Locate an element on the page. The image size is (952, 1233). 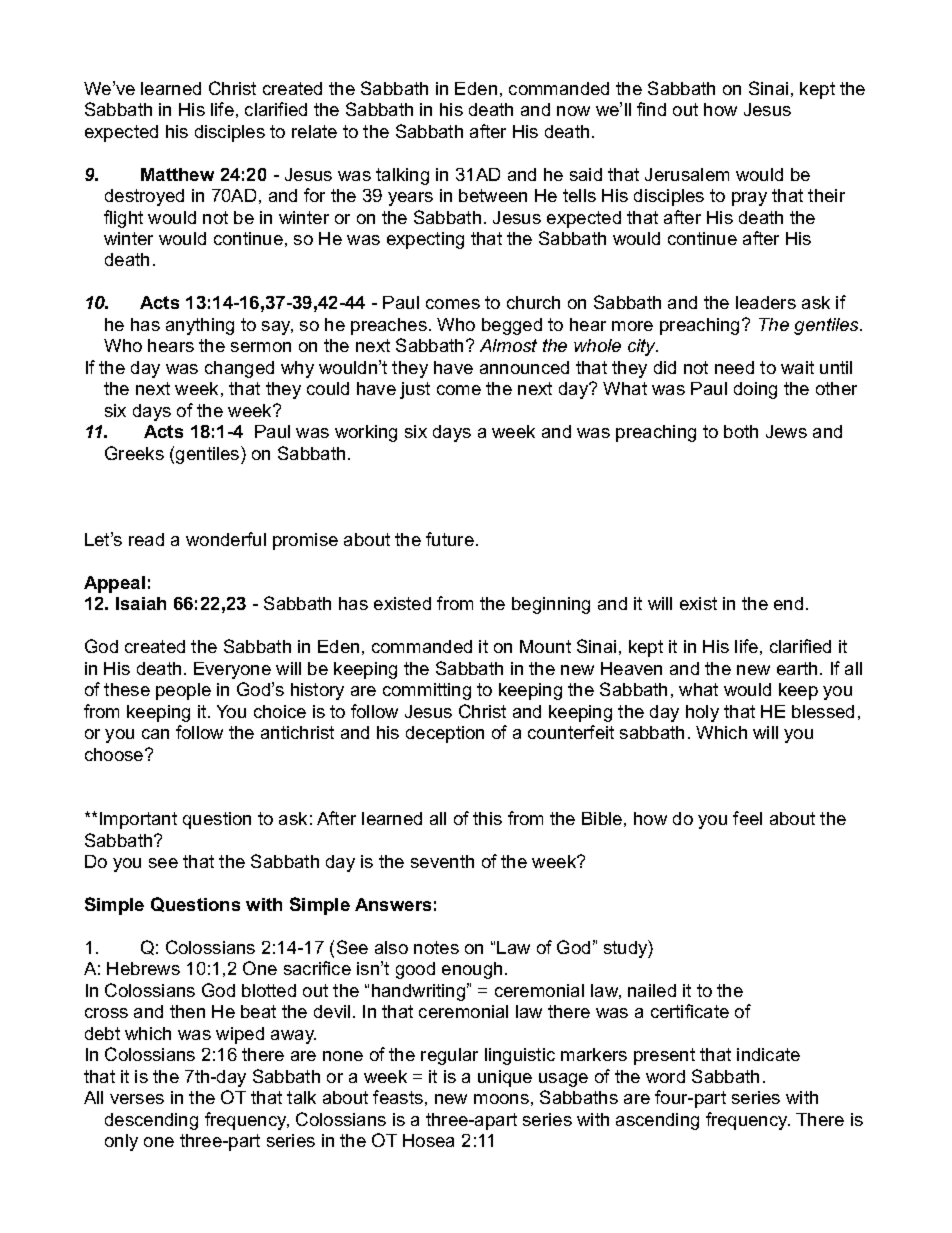
indicate is located at coordinates (768, 1054).
